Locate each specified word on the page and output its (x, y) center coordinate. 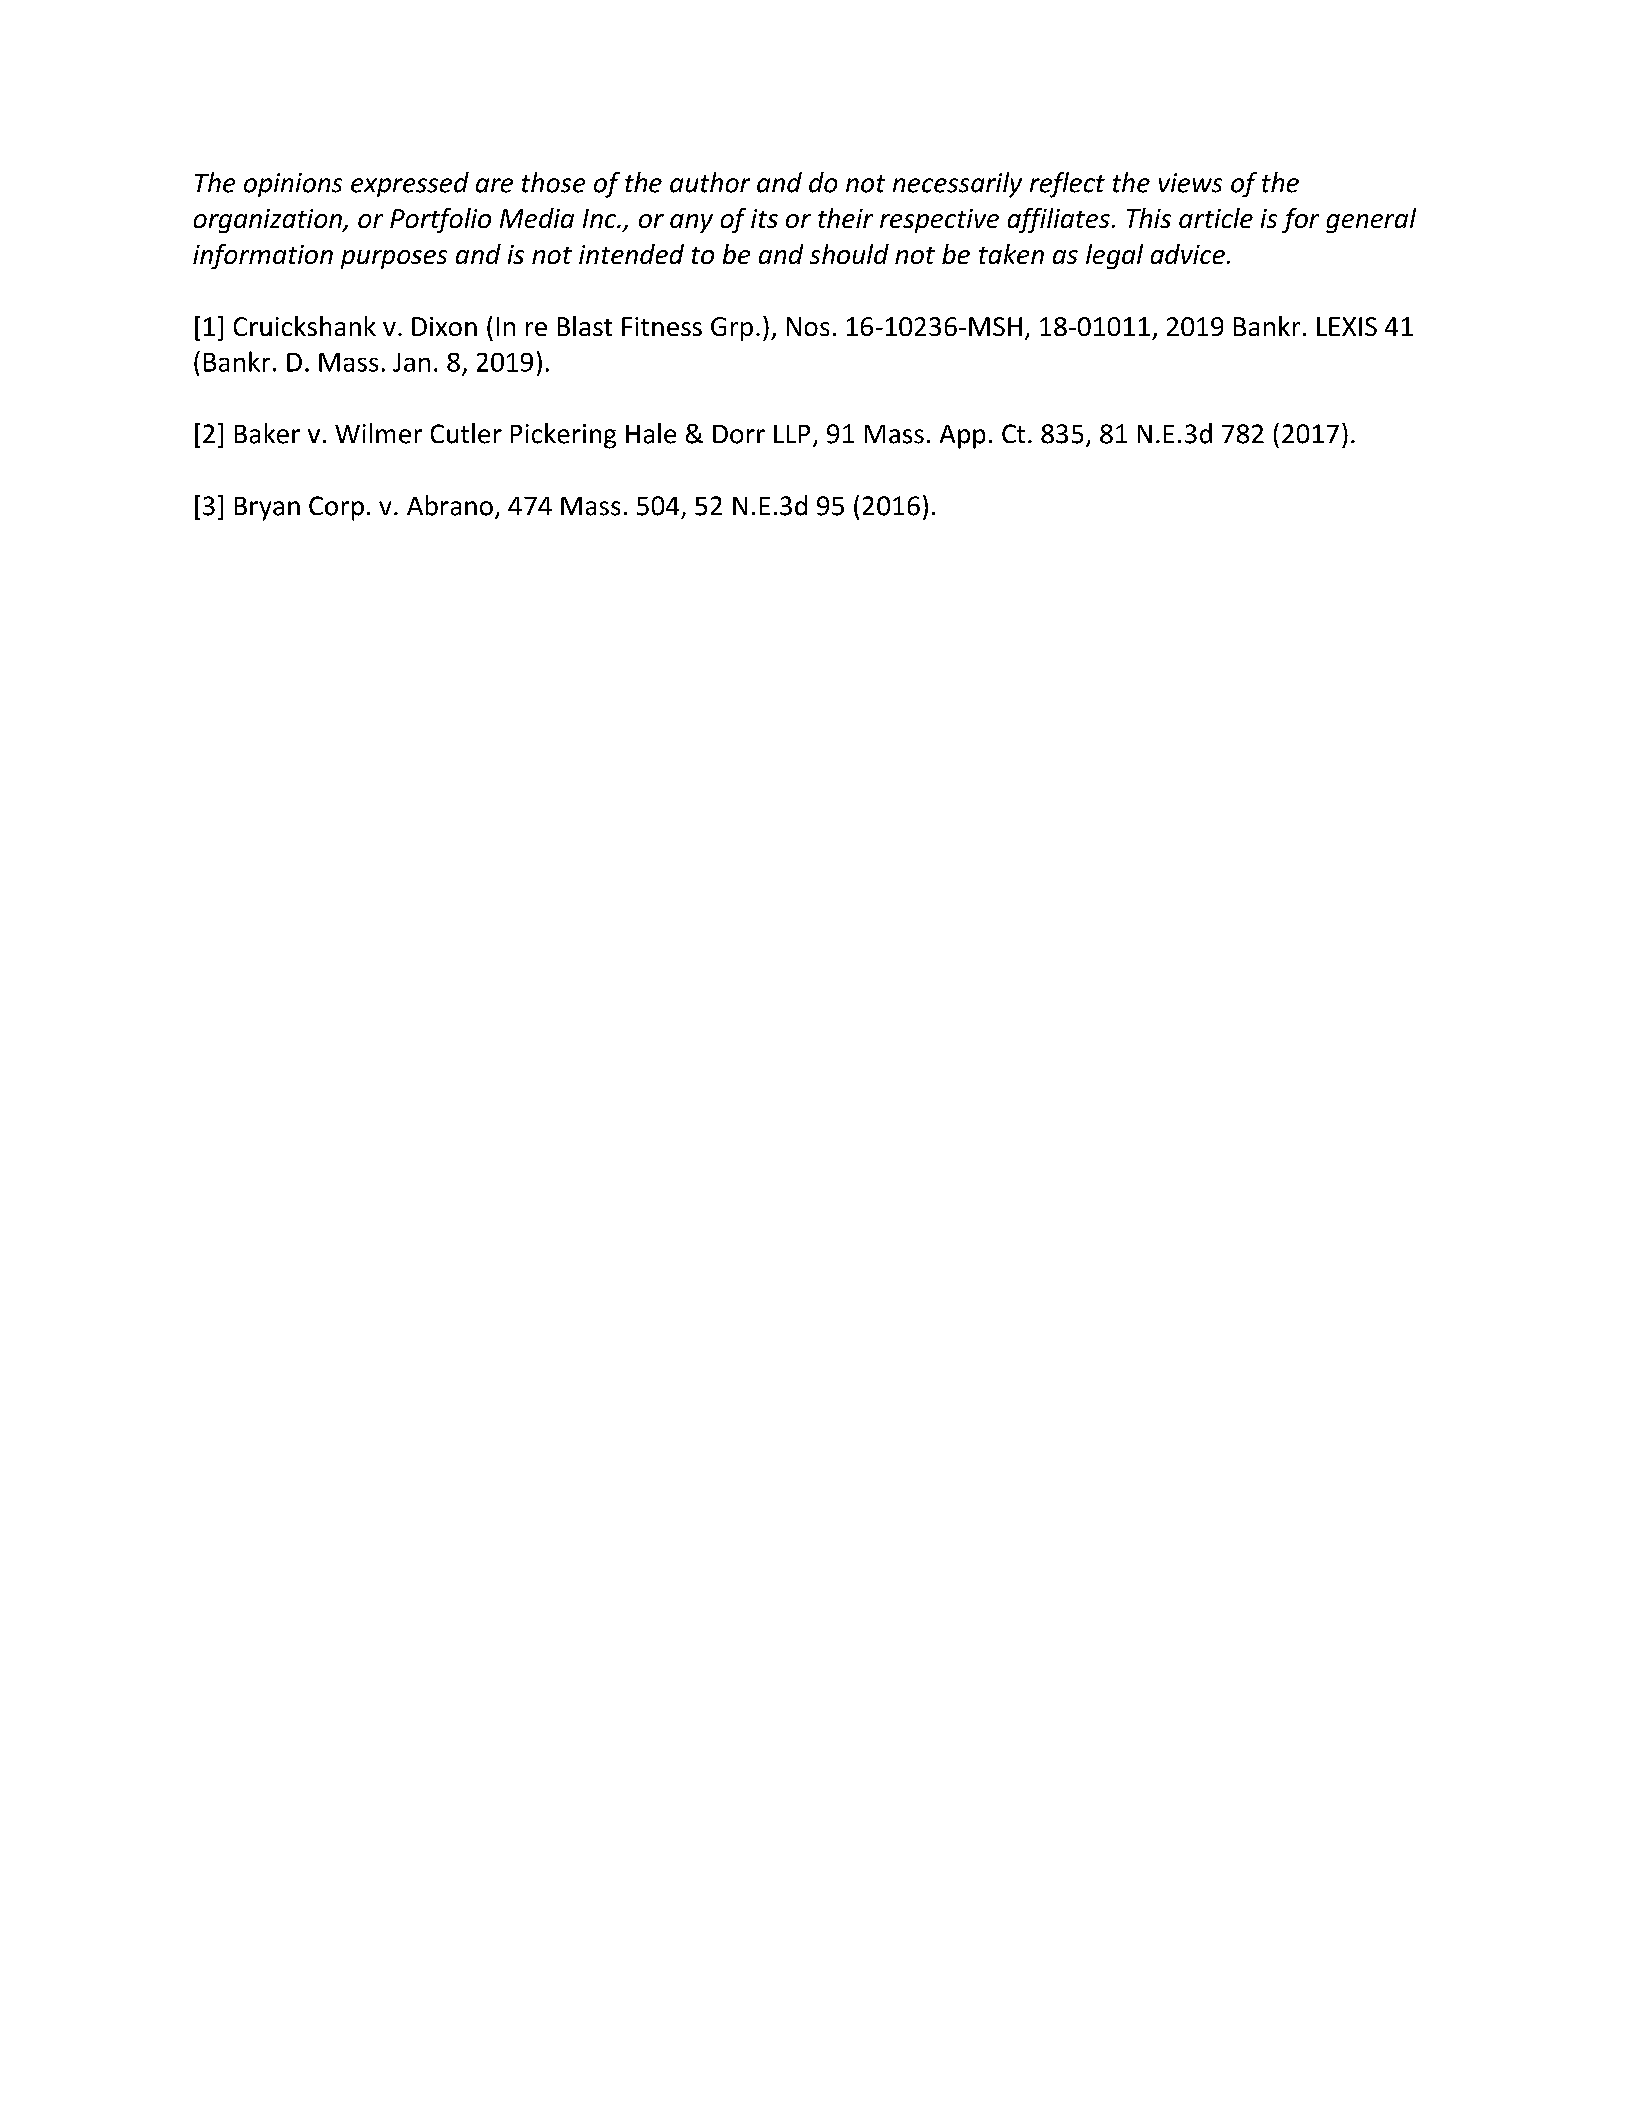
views (1190, 183)
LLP (792, 434)
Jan (411, 362)
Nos (808, 326)
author (710, 182)
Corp (336, 508)
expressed (410, 184)
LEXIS (1347, 326)
